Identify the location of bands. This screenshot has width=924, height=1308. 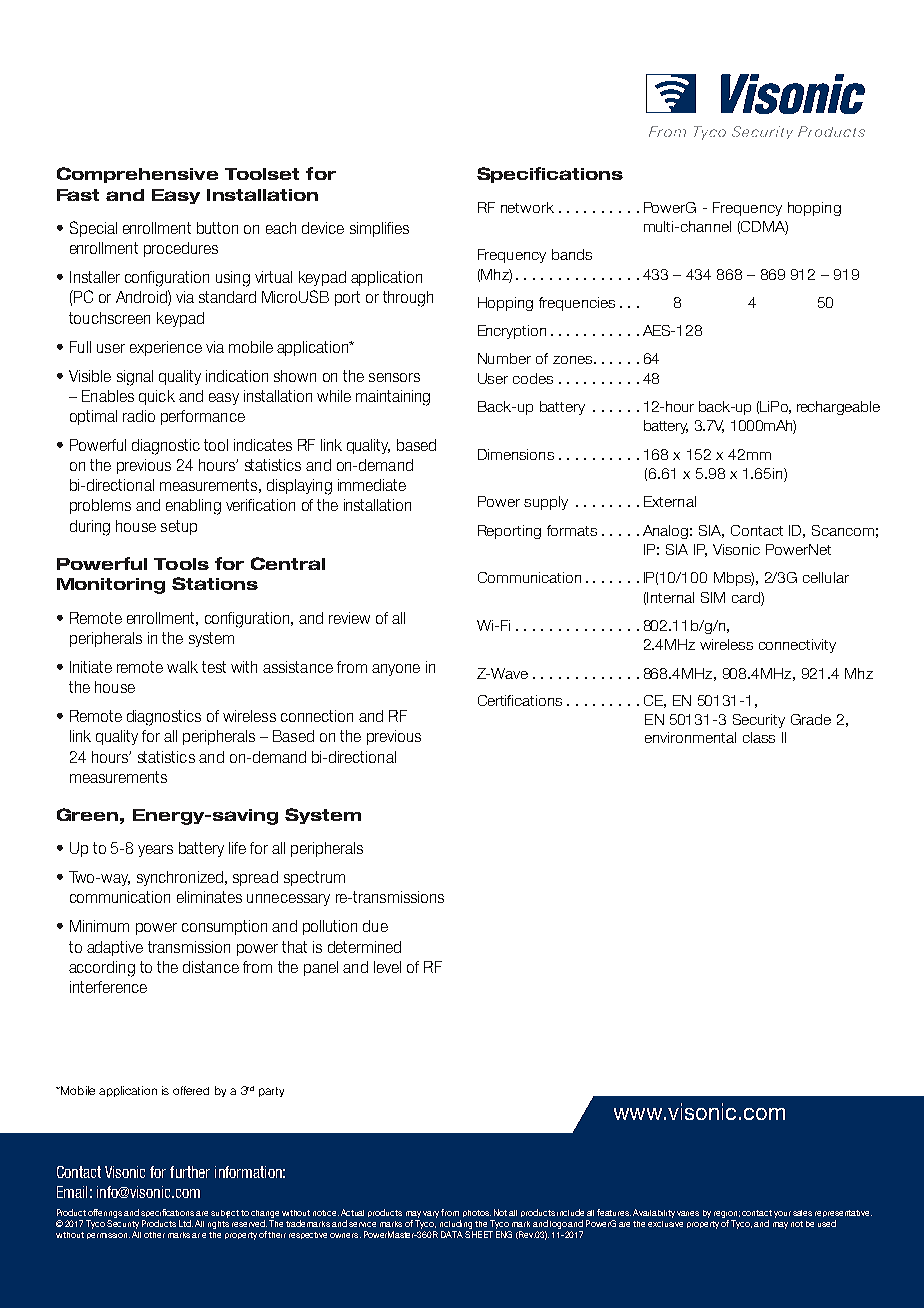
(572, 254).
